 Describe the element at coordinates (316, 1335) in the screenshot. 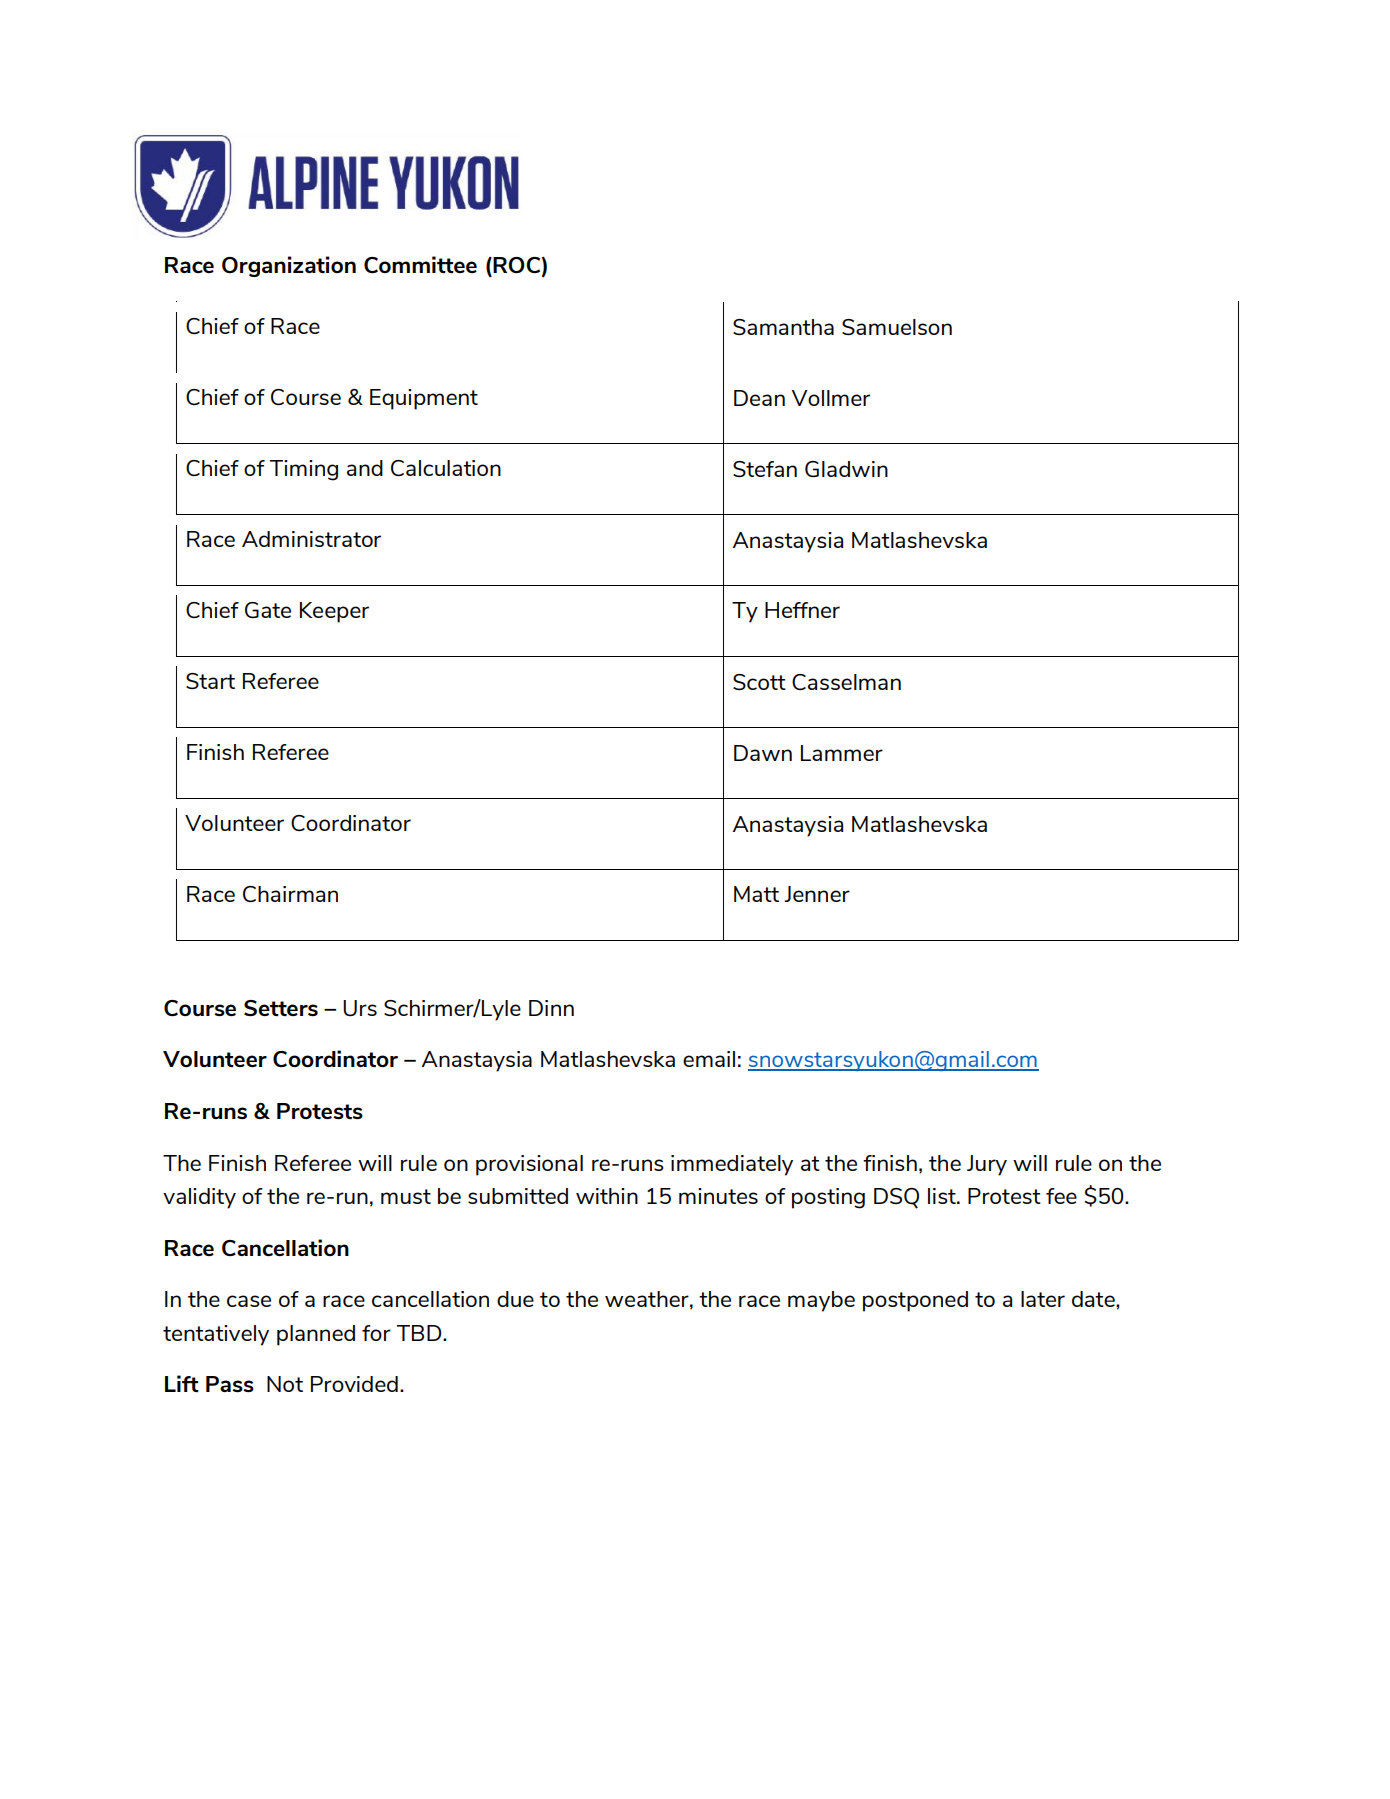

I see `planned` at that location.
